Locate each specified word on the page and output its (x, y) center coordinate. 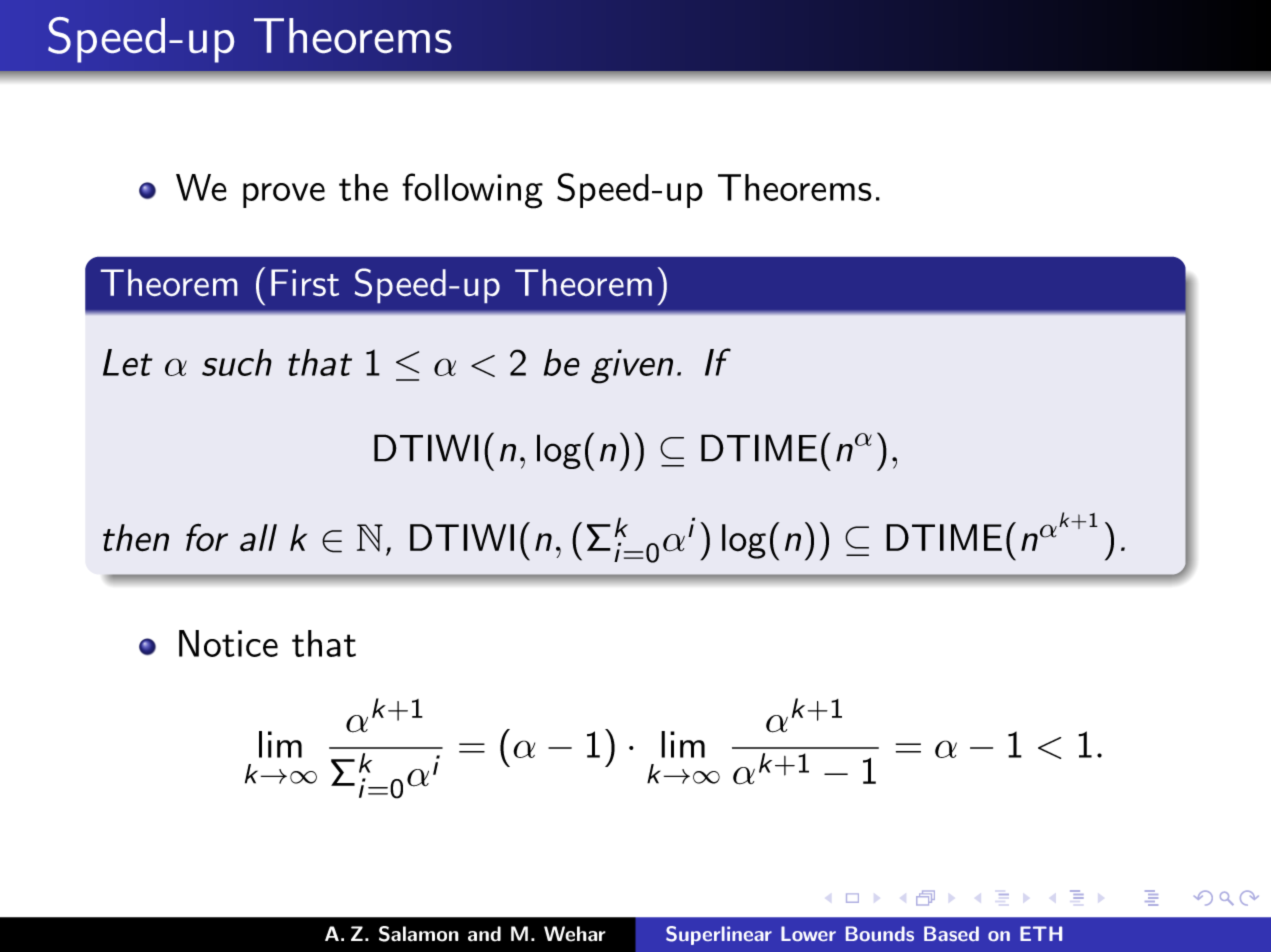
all (258, 538)
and (484, 934)
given (632, 366)
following (472, 191)
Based (951, 933)
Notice (228, 643)
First (305, 282)
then (136, 538)
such (237, 362)
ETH (1041, 933)
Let (128, 362)
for (207, 537)
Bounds (880, 933)
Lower (808, 933)
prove (284, 195)
